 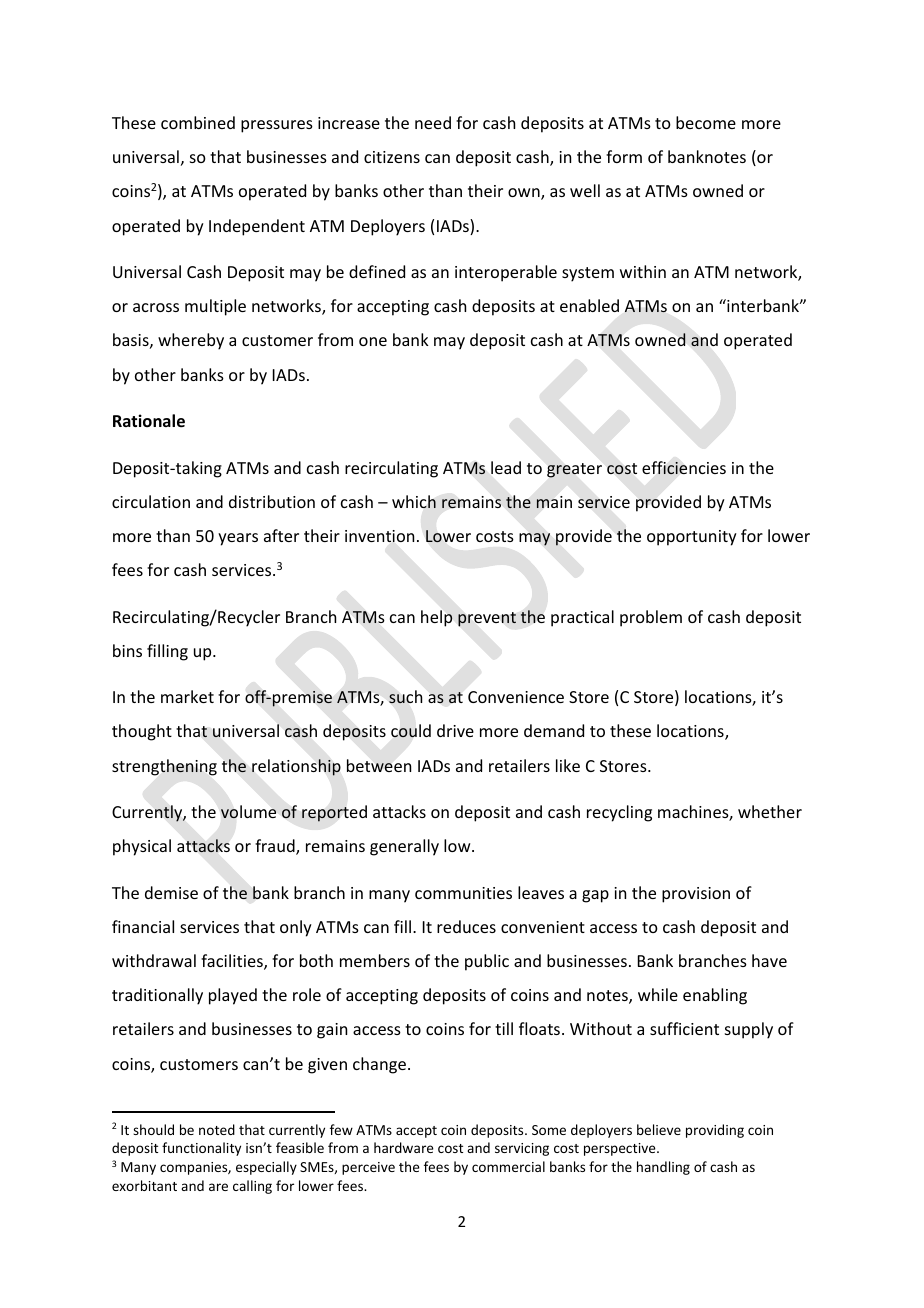 I want to click on functionality, so click(x=201, y=1149).
